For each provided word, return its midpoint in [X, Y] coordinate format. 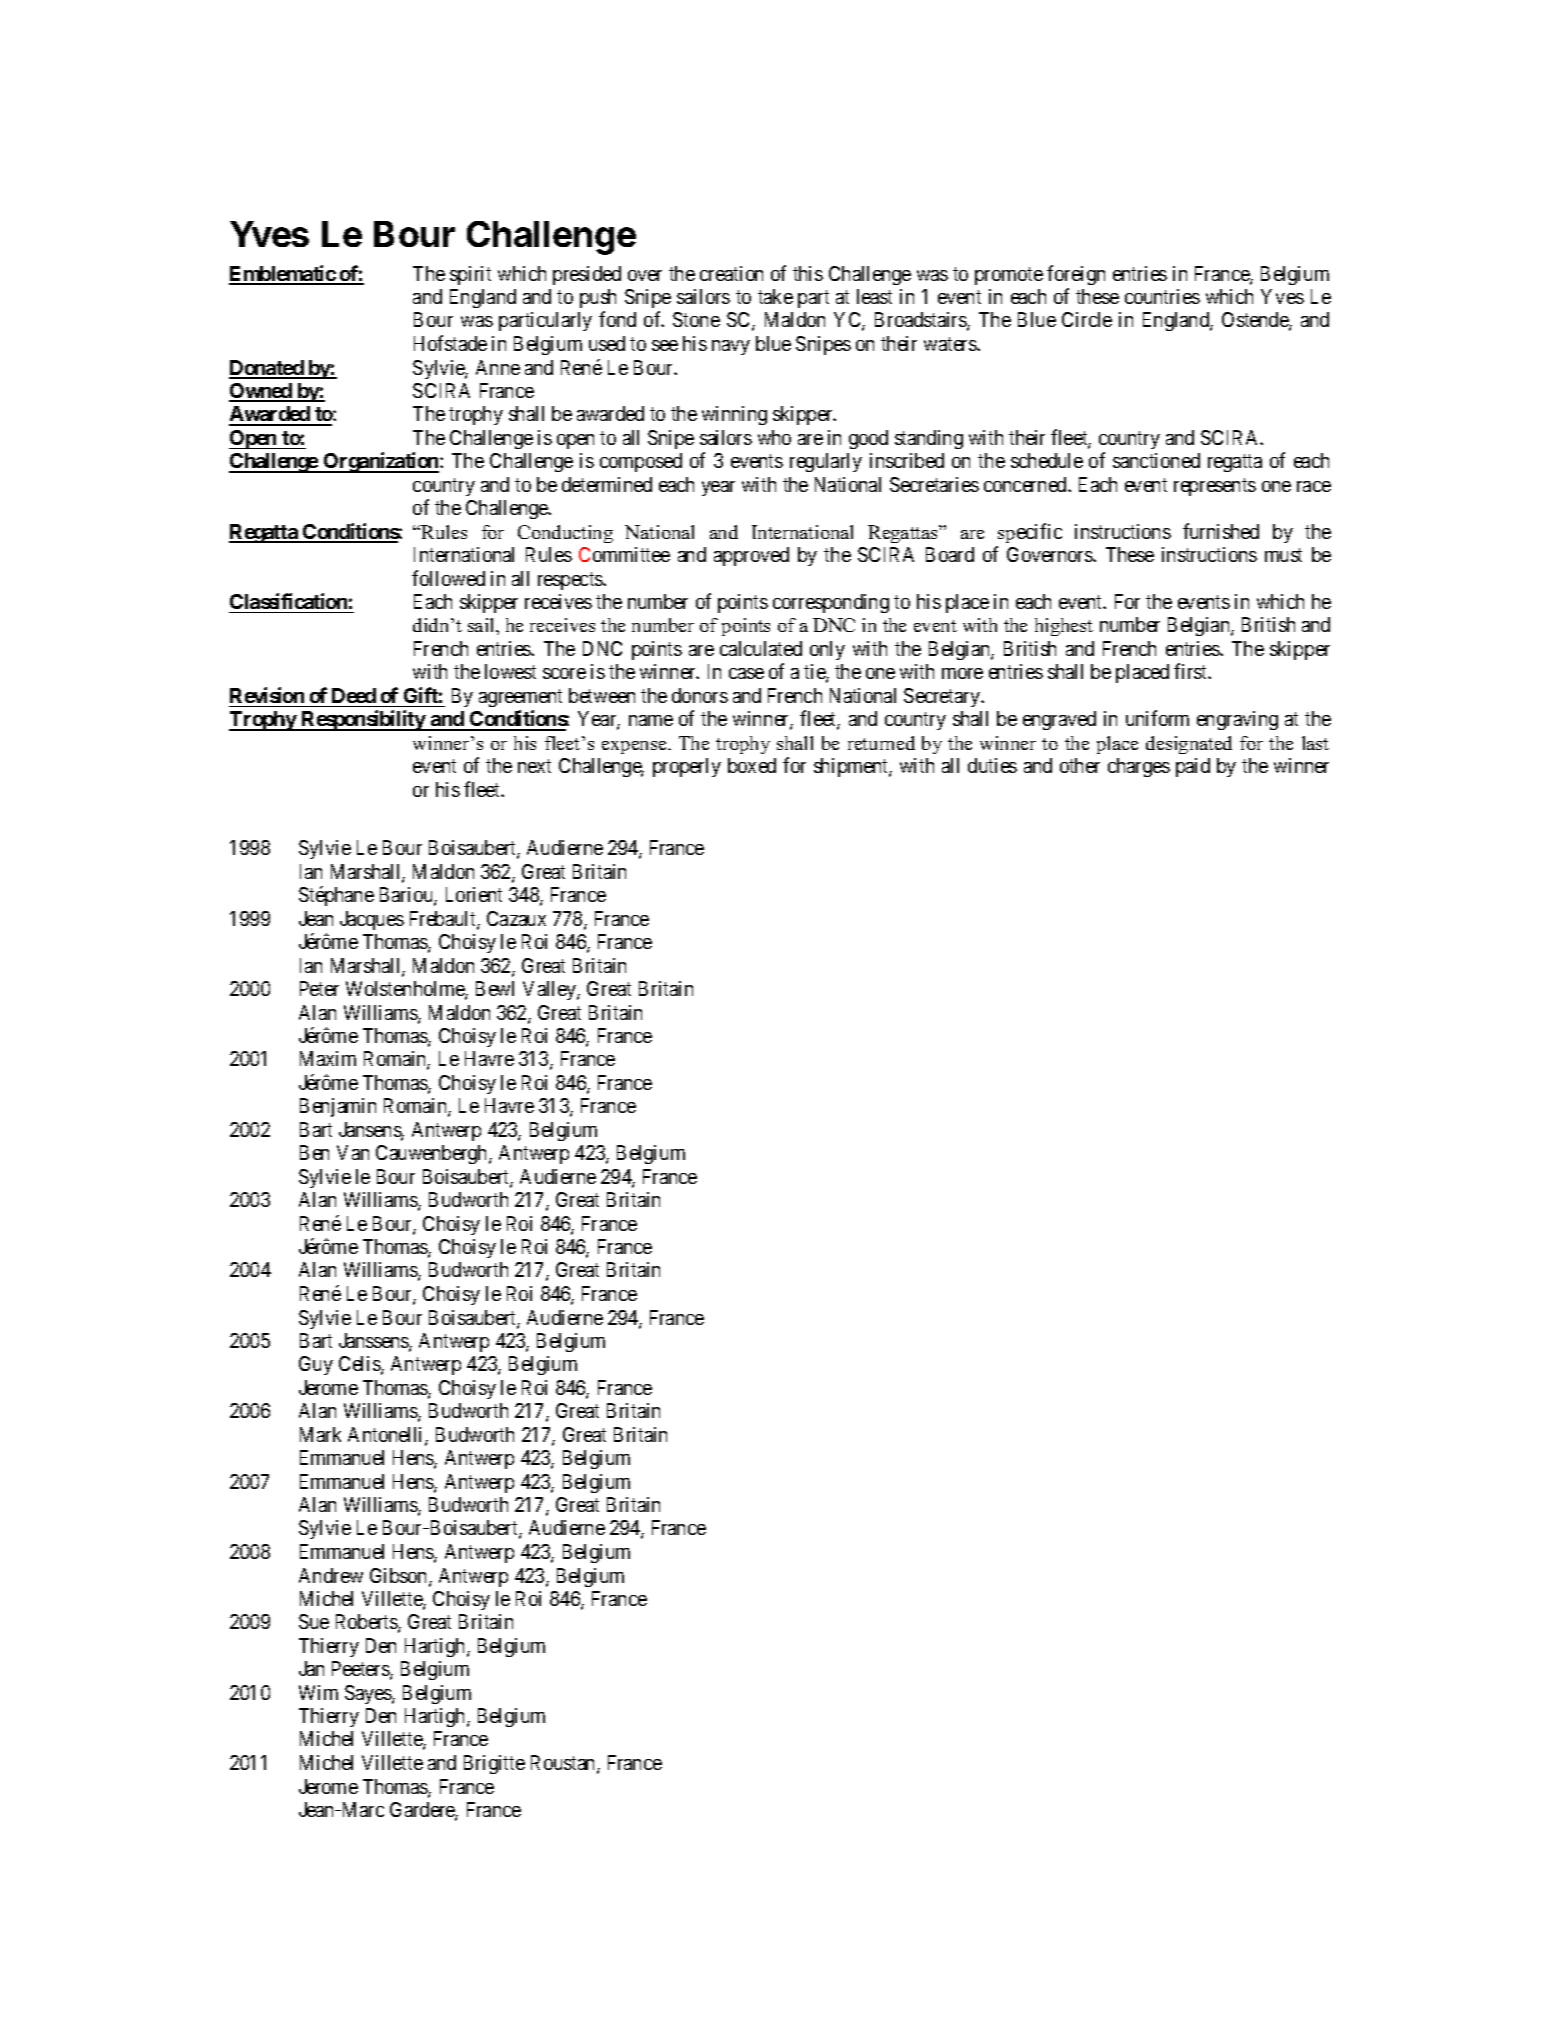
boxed [752, 765]
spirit [470, 275]
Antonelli [387, 1436]
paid [1193, 767]
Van [353, 1152]
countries [1162, 296]
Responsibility [363, 720]
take [775, 296]
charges [1139, 767]
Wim [318, 1692]
